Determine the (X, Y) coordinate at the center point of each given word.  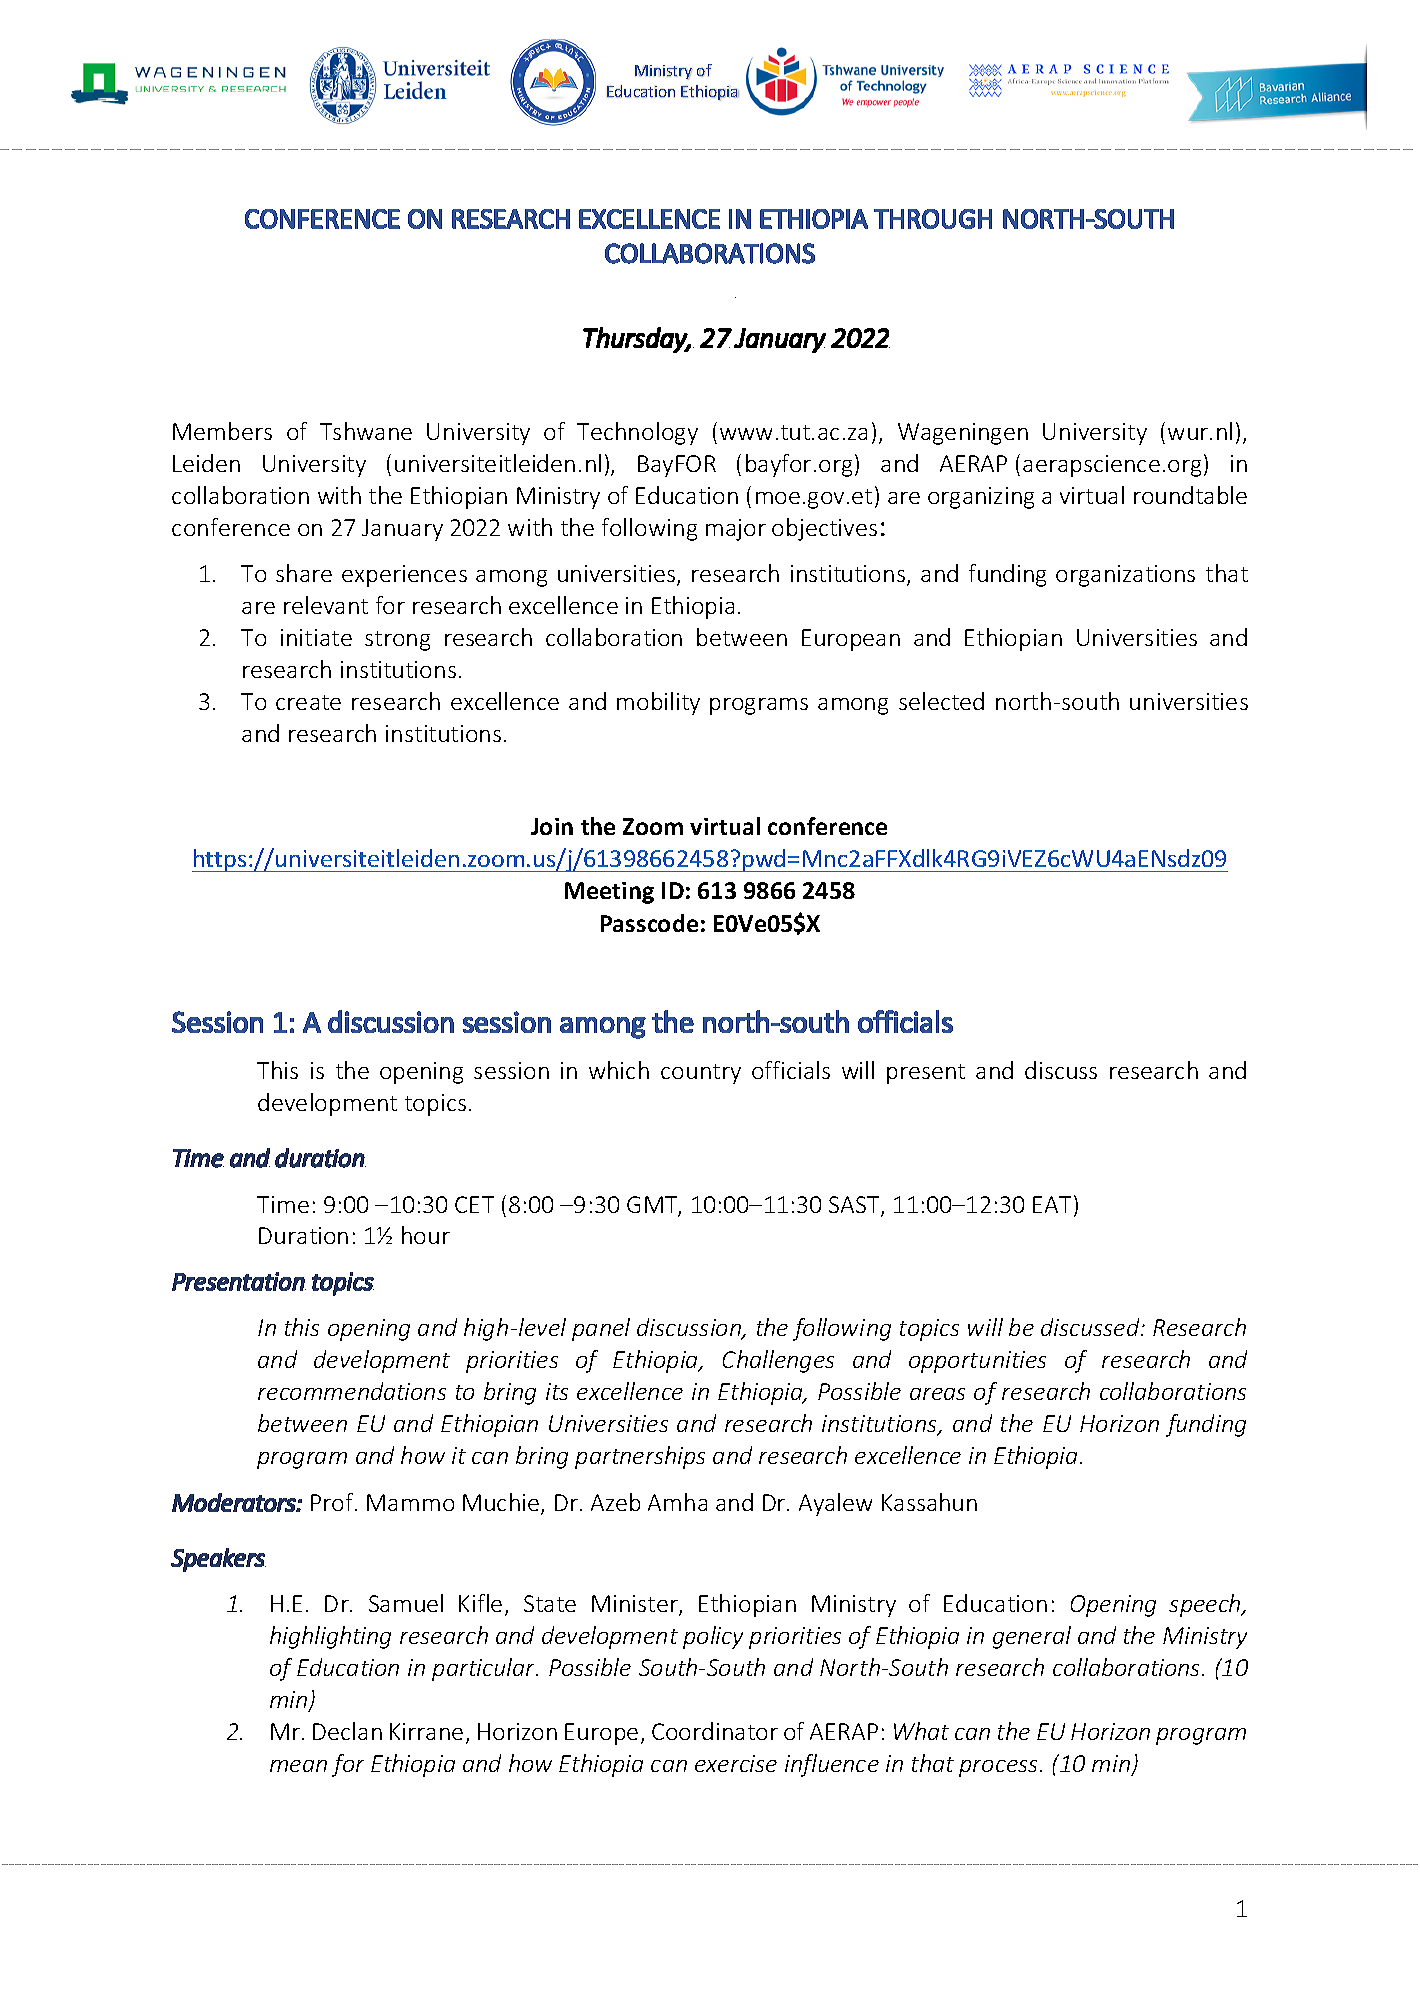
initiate (316, 637)
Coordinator (715, 1731)
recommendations (352, 1391)
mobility (658, 703)
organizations (1125, 576)
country (701, 1074)
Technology (637, 433)
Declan (347, 1731)
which (619, 1070)
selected (941, 701)
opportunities (977, 1362)
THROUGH (933, 219)
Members (222, 431)
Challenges (778, 1361)
